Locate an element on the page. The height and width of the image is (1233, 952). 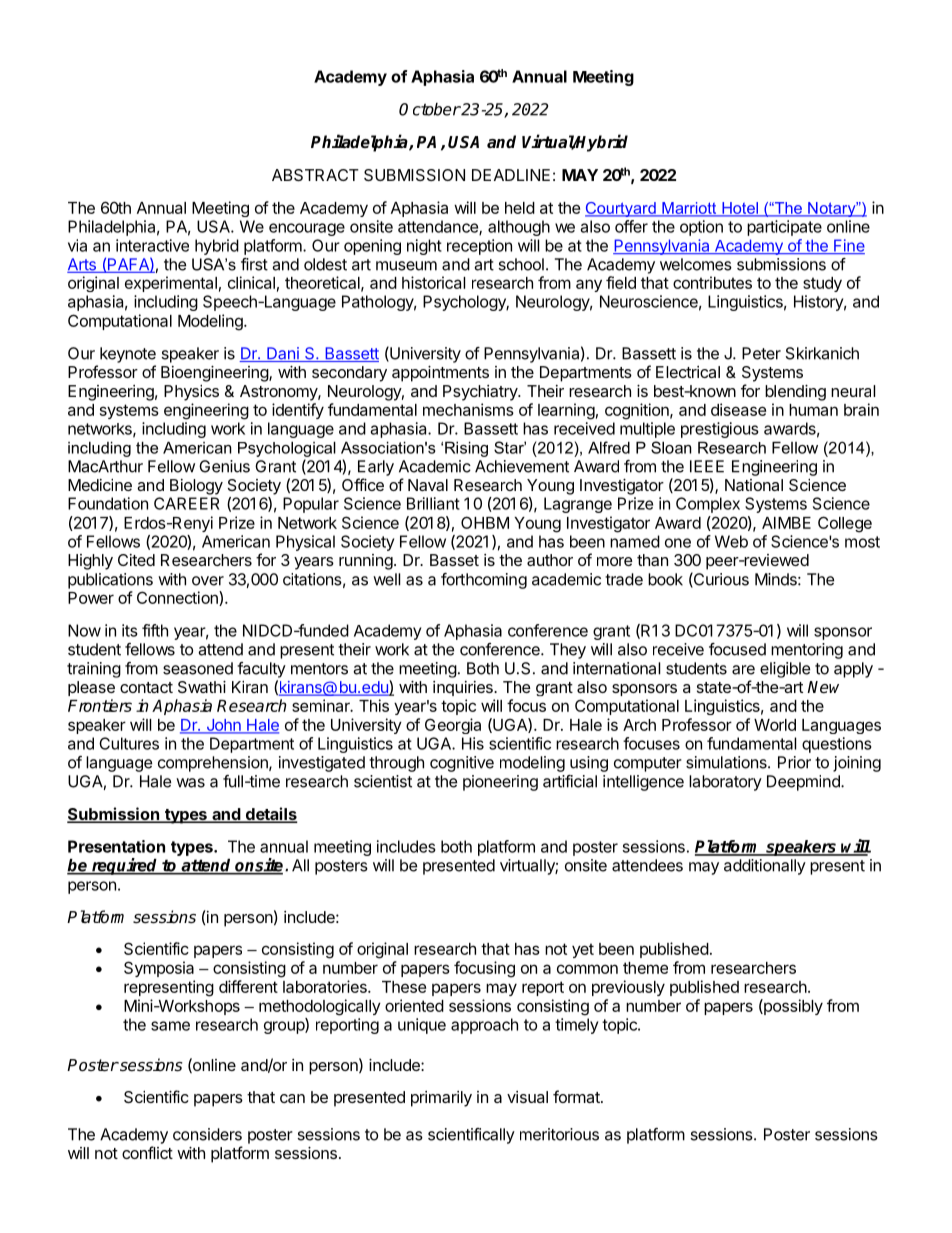
seasoned is located at coordinates (198, 668).
